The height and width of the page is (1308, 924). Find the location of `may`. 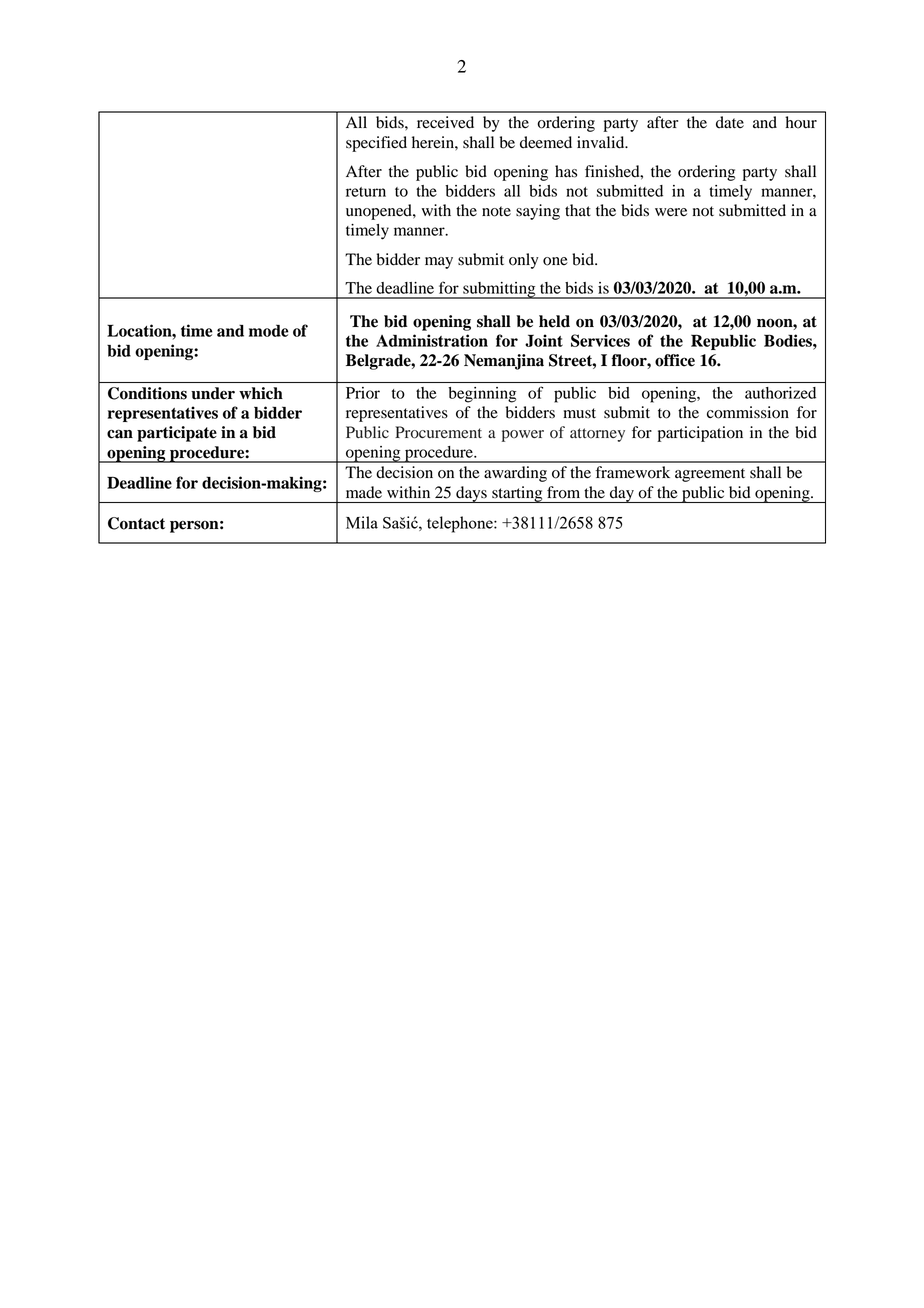

may is located at coordinates (439, 263).
